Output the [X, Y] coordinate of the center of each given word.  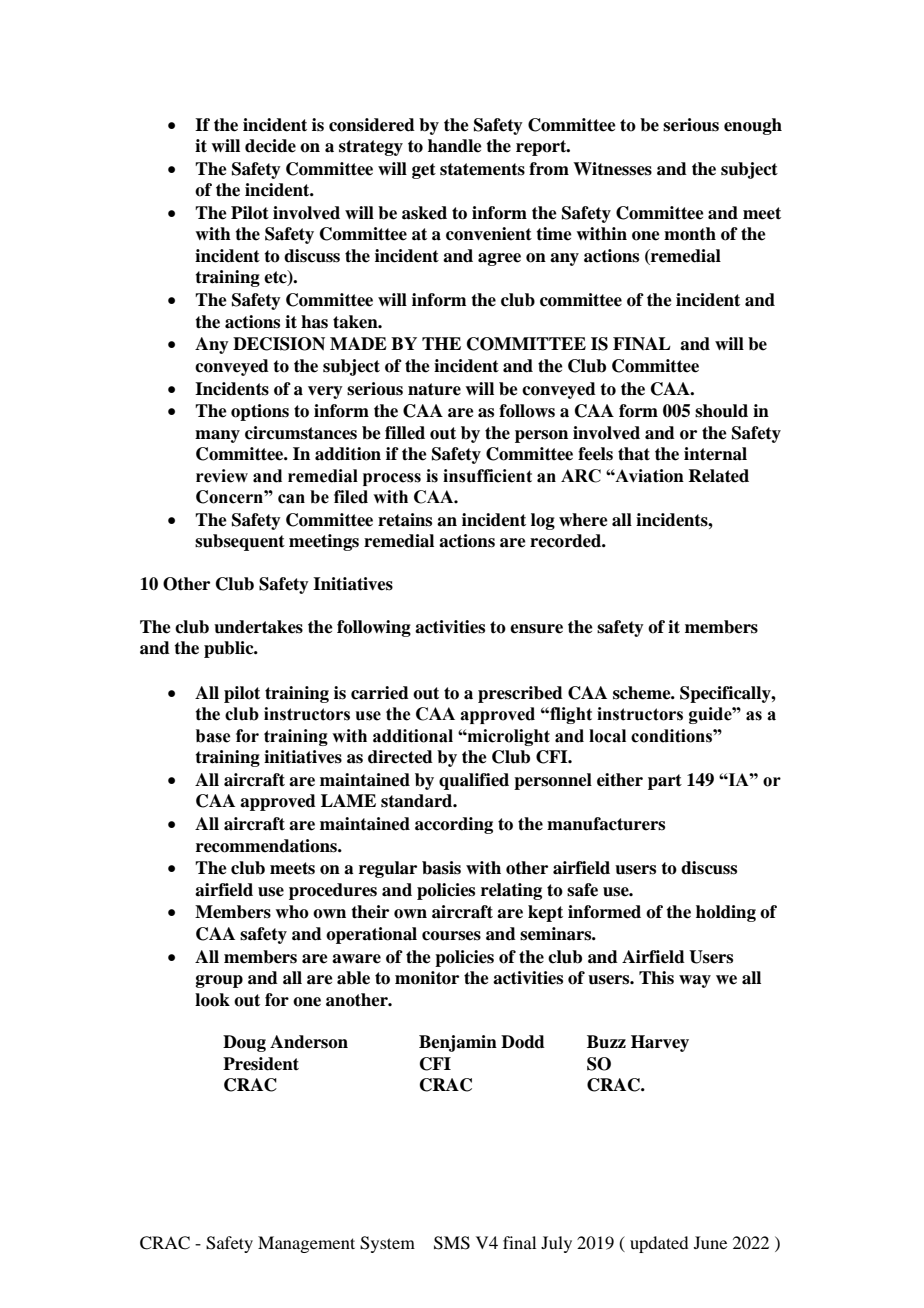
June [710, 1242]
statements [482, 169]
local [607, 736]
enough [753, 126]
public [230, 649]
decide [270, 146]
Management [306, 1244]
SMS [452, 1243]
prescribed [520, 694]
